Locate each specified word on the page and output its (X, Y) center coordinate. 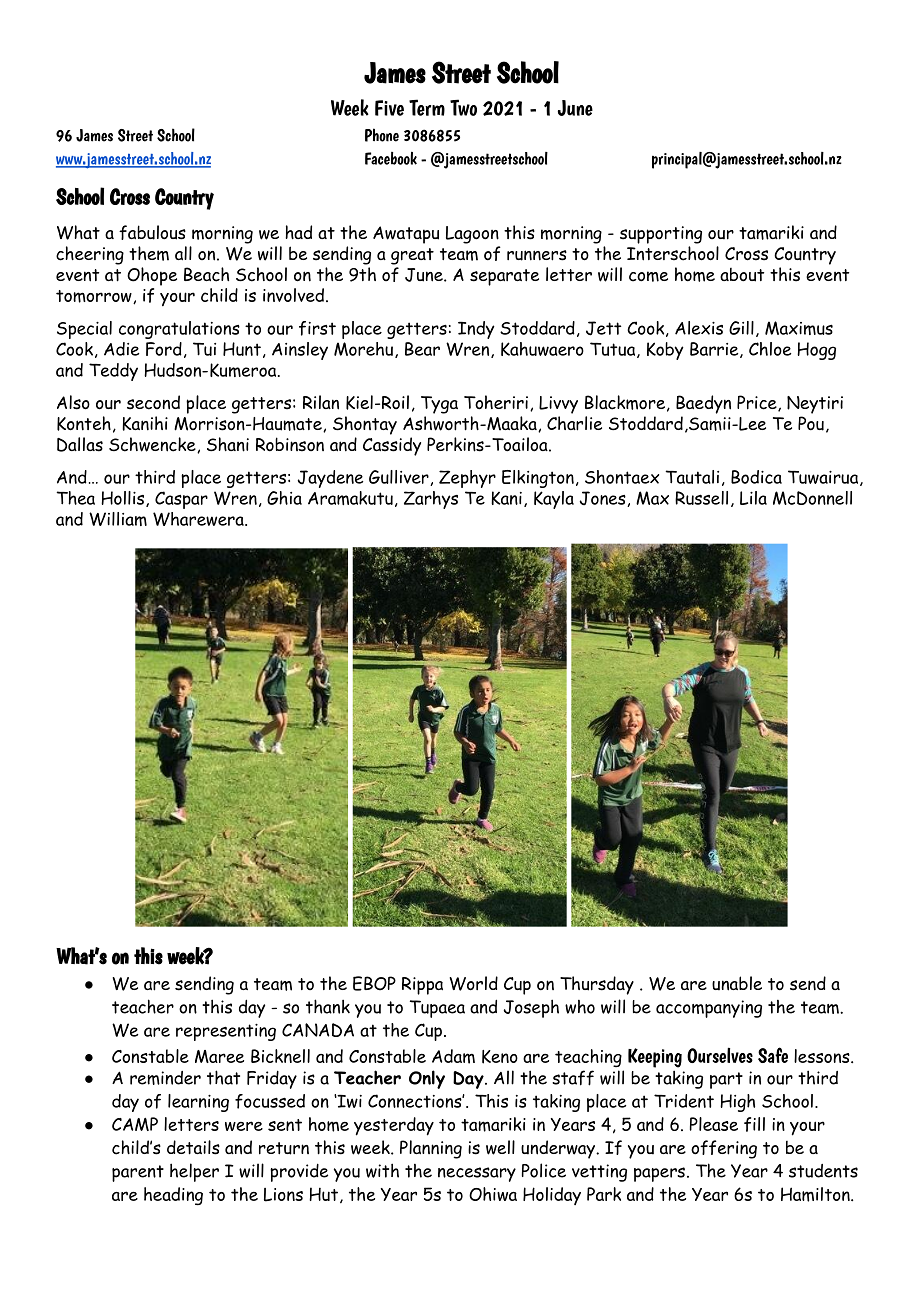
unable (737, 983)
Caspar (181, 500)
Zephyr (467, 479)
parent (138, 1173)
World (473, 983)
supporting (661, 235)
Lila (753, 498)
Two (463, 107)
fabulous (152, 232)
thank (328, 1006)
